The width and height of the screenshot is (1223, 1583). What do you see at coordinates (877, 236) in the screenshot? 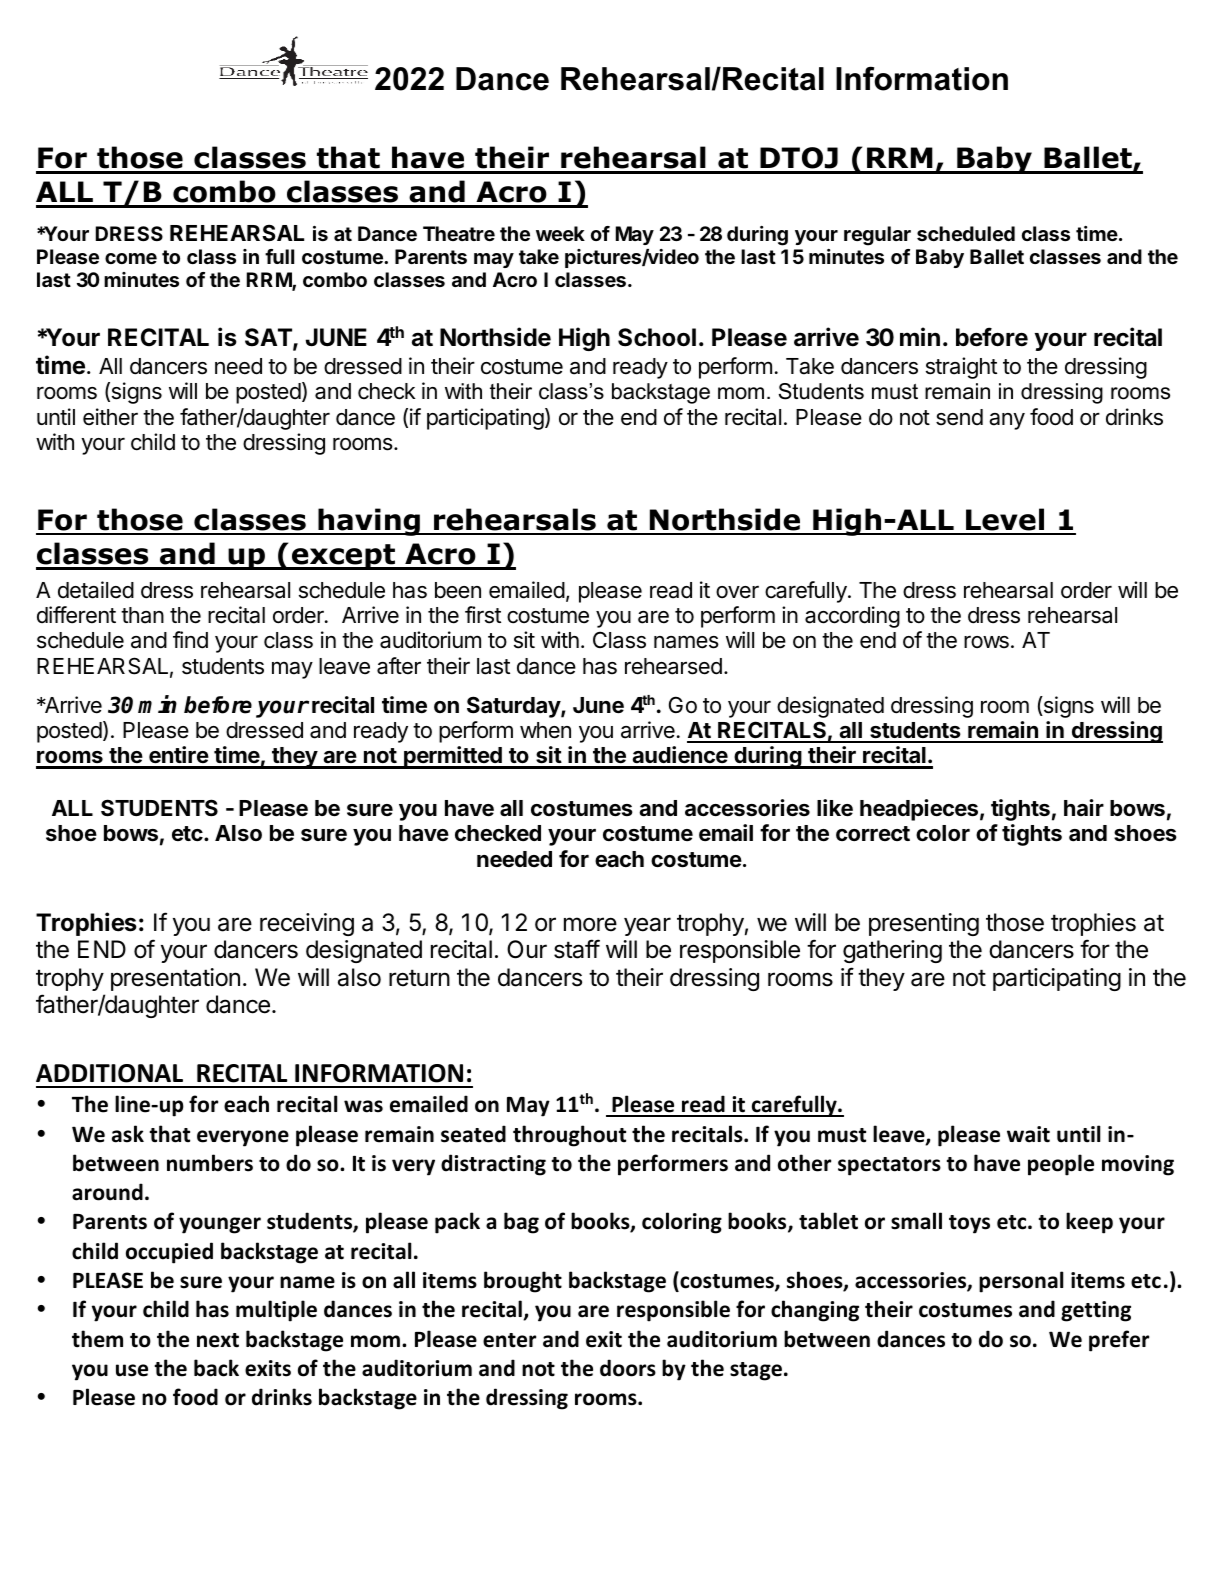
I see `regular` at bounding box center [877, 236].
